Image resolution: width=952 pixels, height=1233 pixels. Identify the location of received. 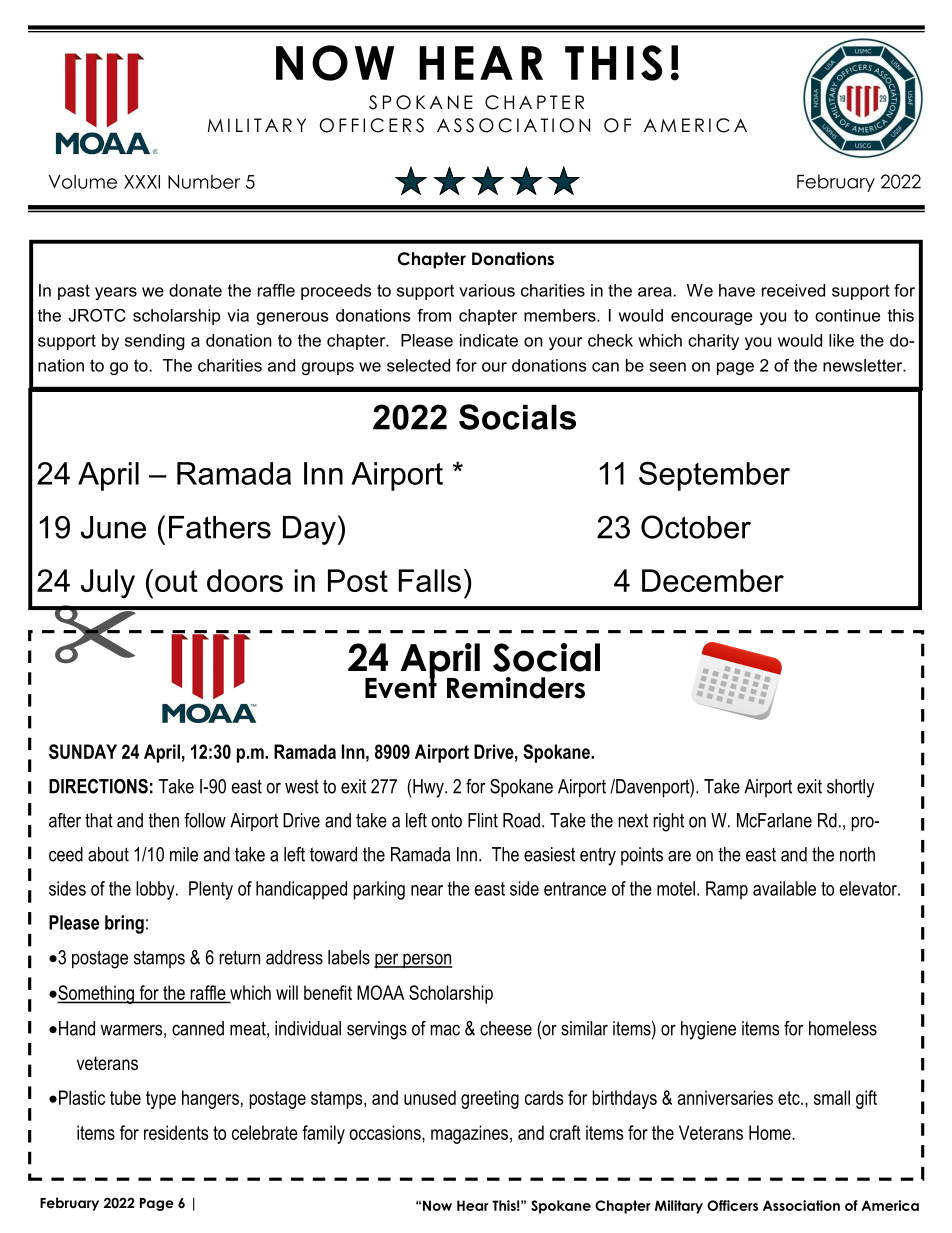
(793, 290).
